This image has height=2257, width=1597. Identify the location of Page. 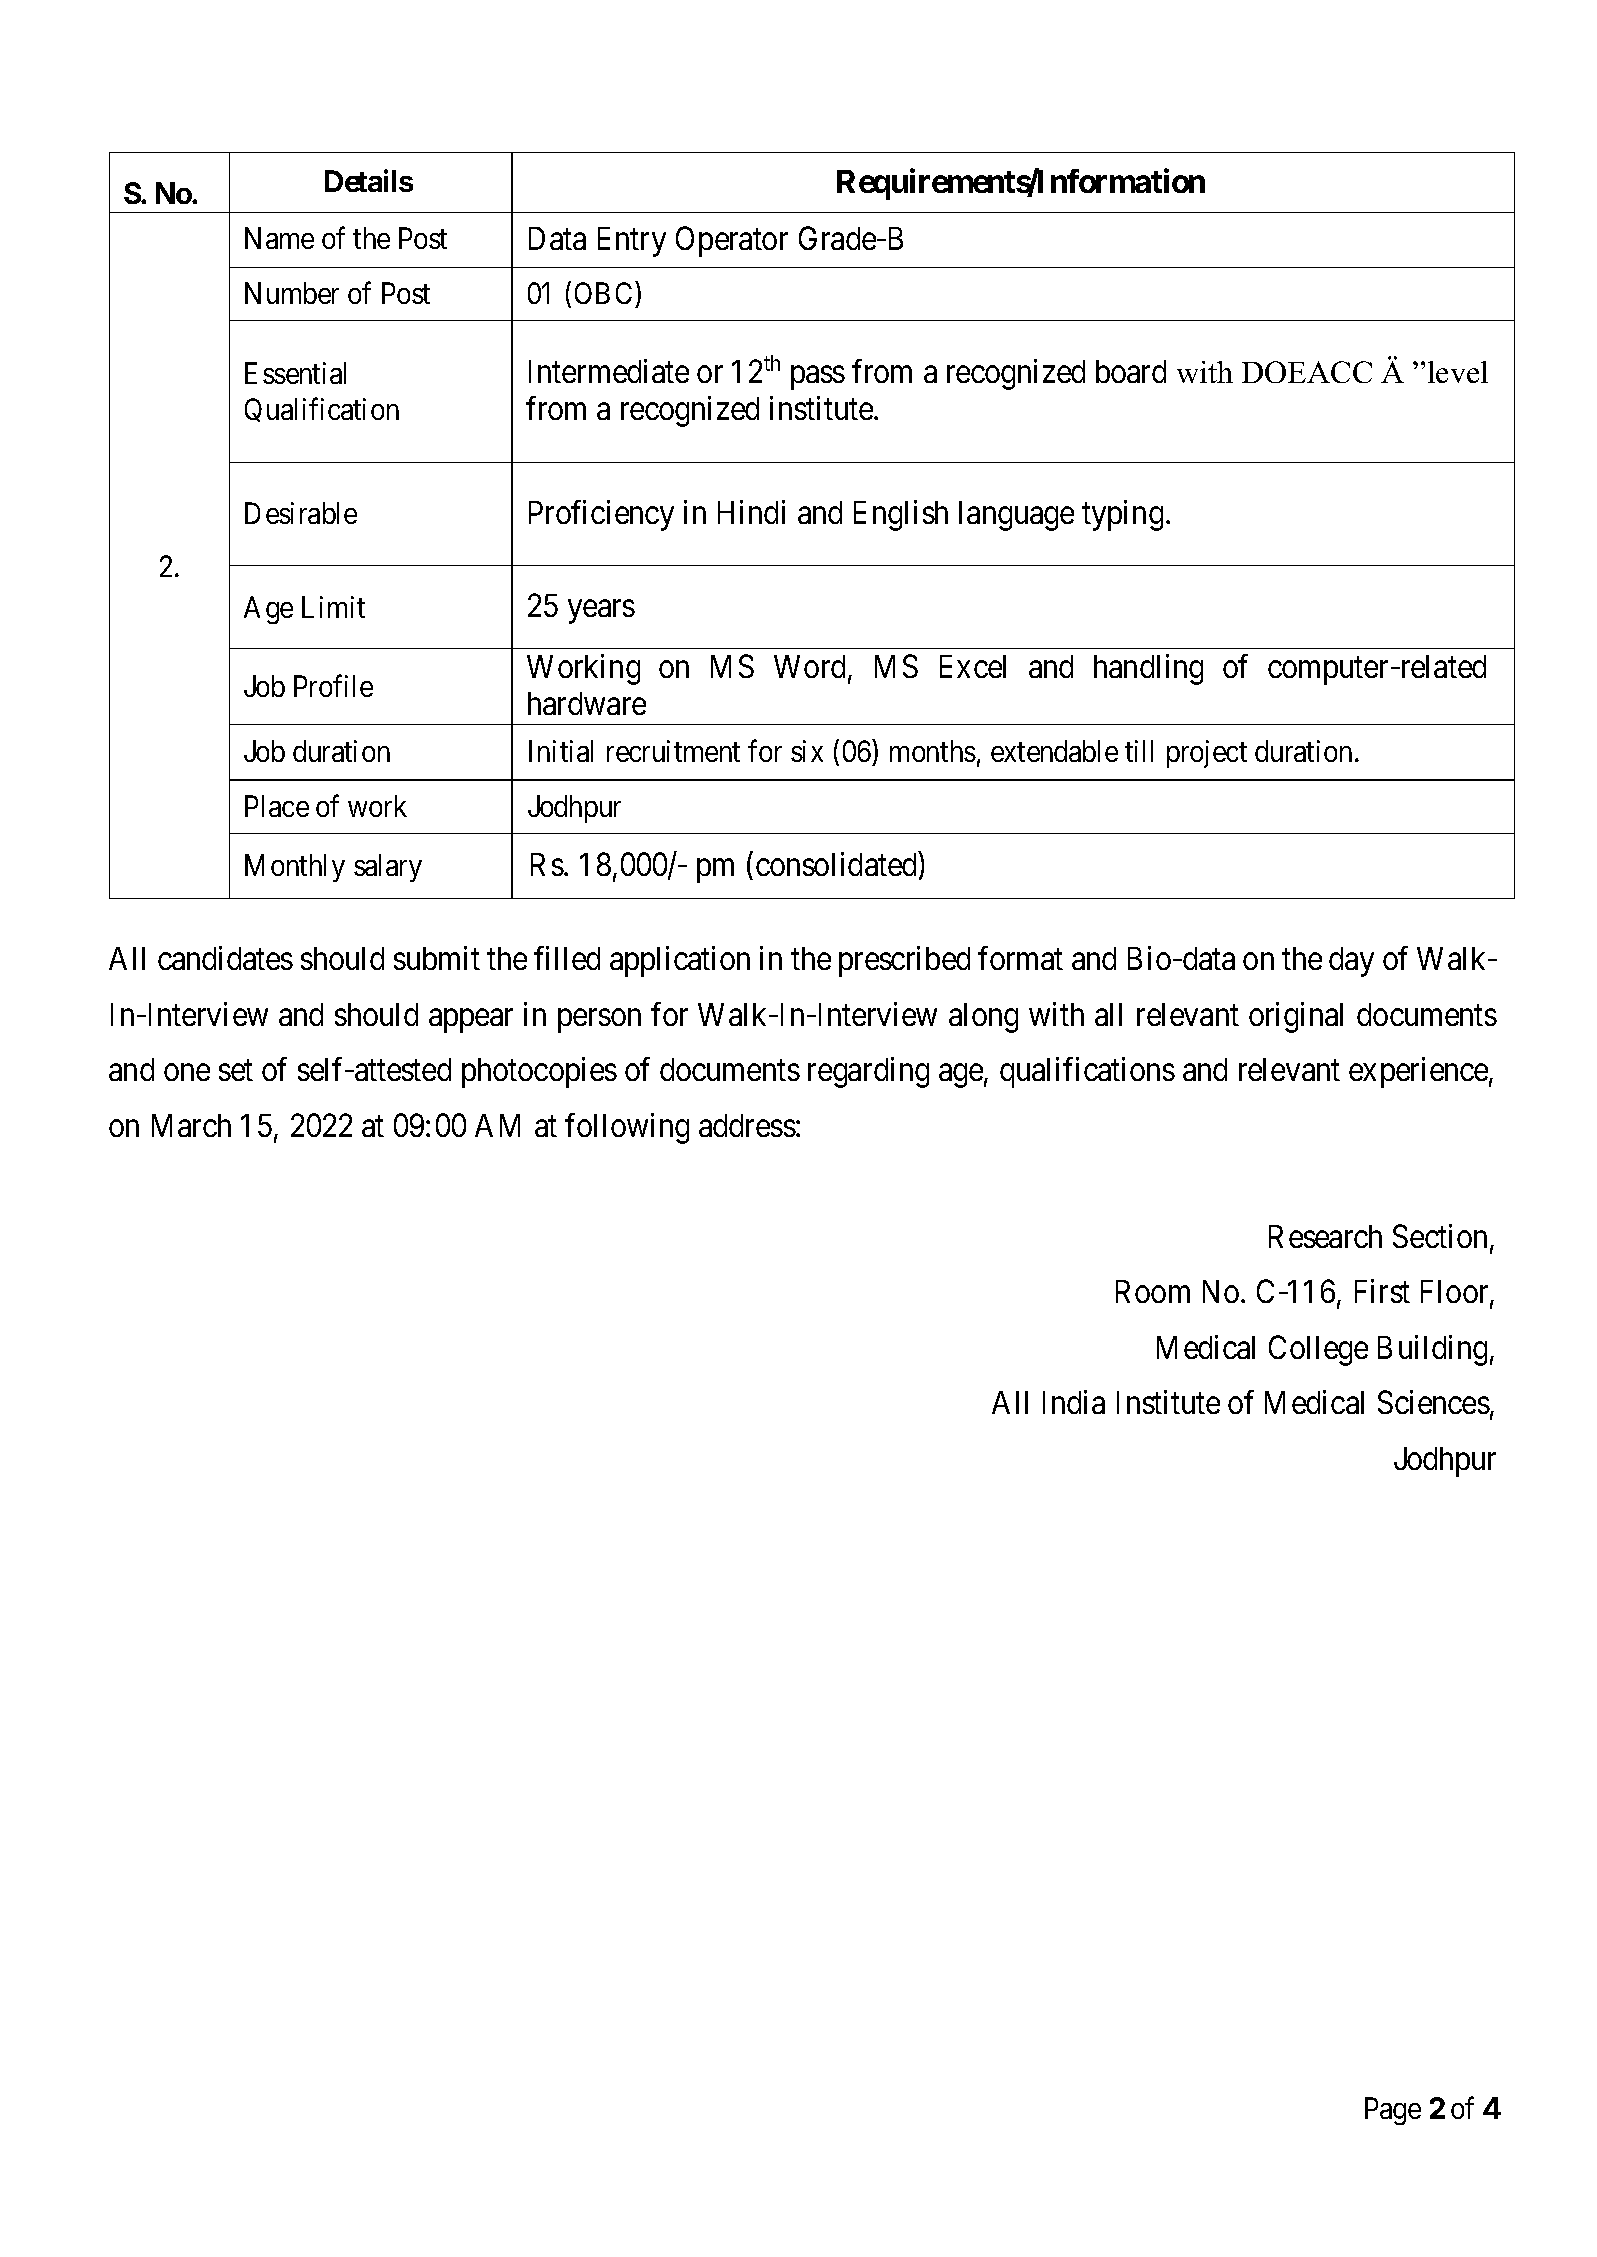
(1393, 2111).
